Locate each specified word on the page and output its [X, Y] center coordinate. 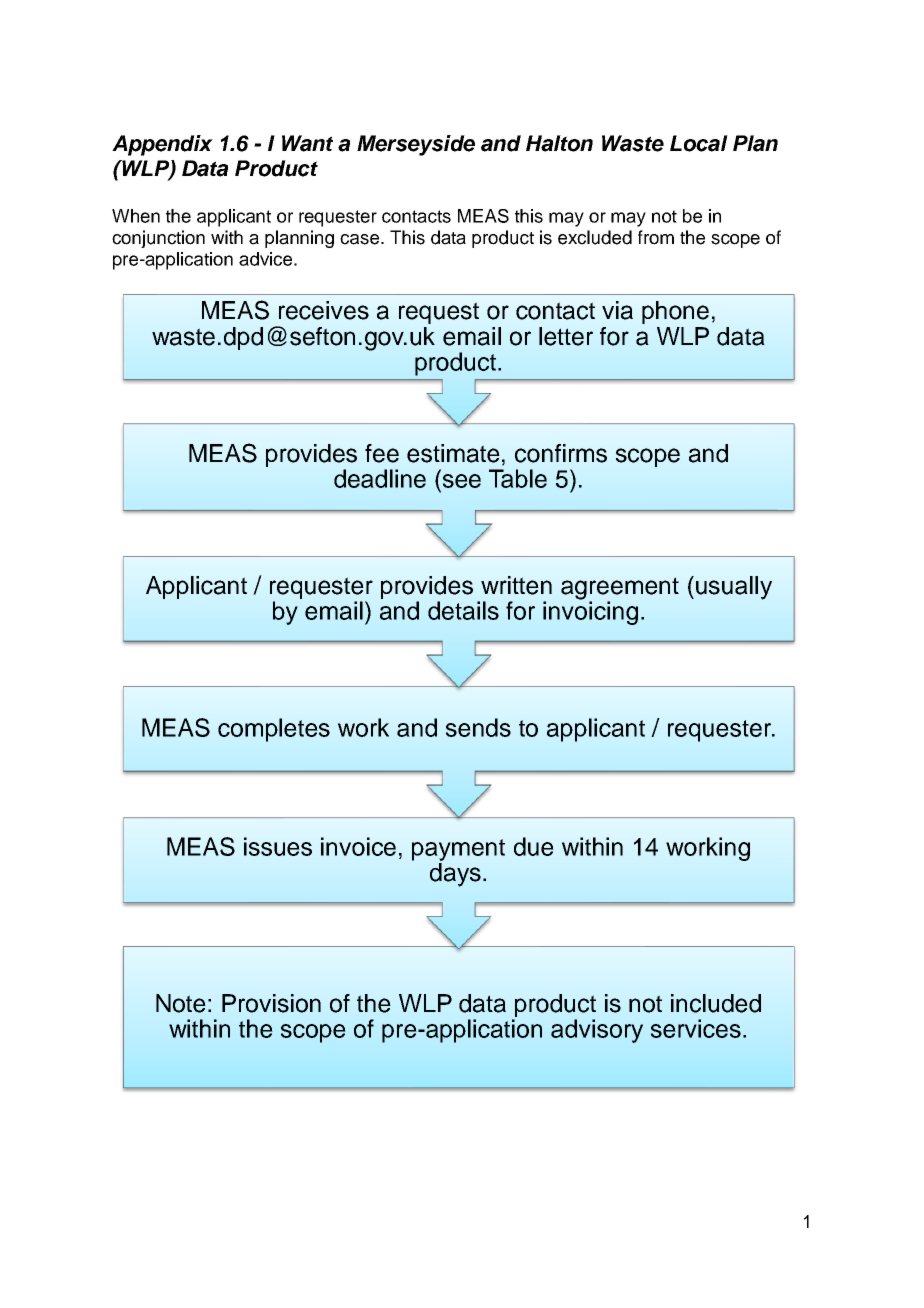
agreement [620, 589]
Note [181, 1003]
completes [274, 730]
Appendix [162, 145]
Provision [271, 1003]
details [463, 610]
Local [699, 143]
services [696, 1028]
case [361, 239]
